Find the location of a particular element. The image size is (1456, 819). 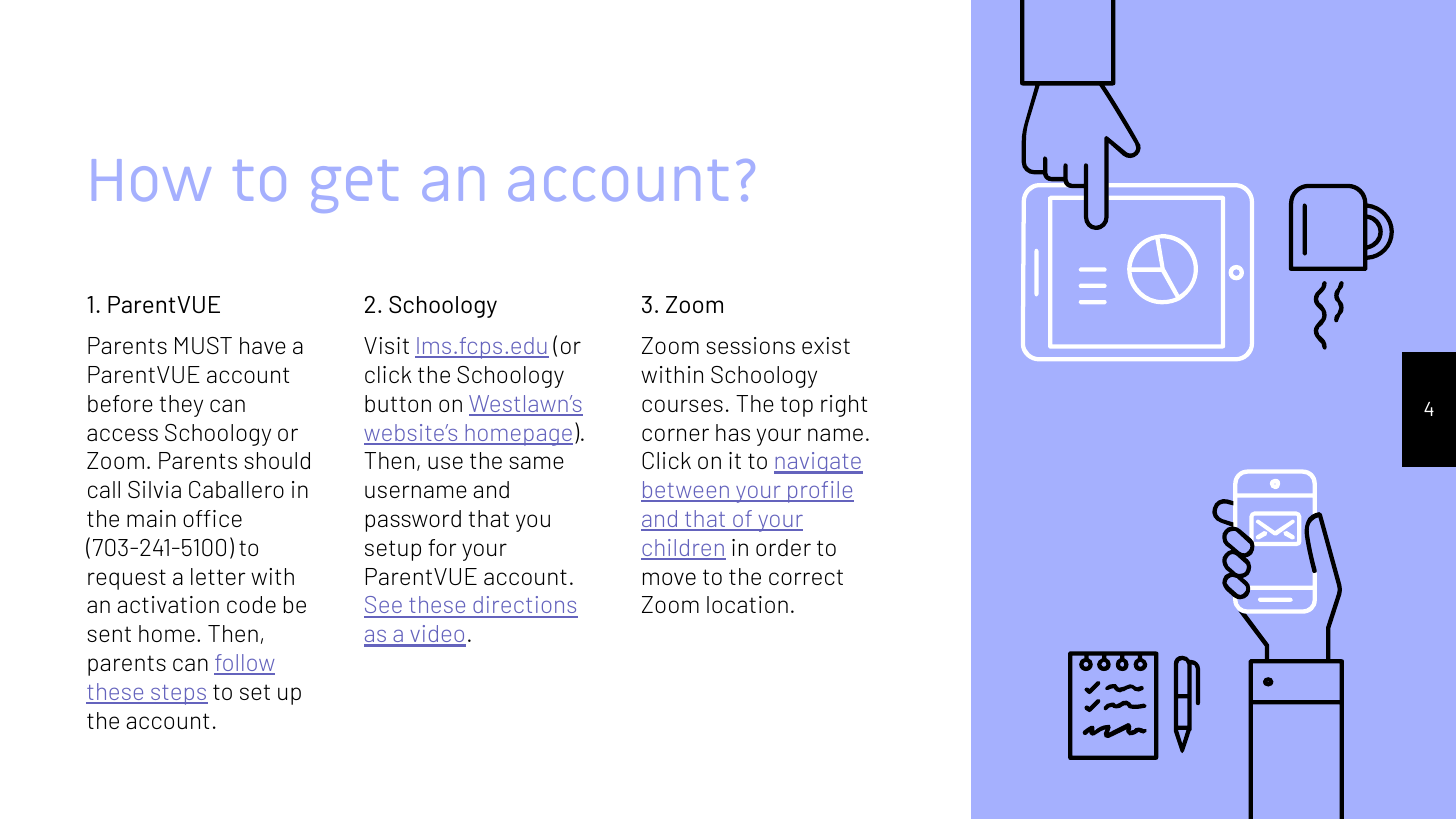

get is located at coordinates (354, 186).
